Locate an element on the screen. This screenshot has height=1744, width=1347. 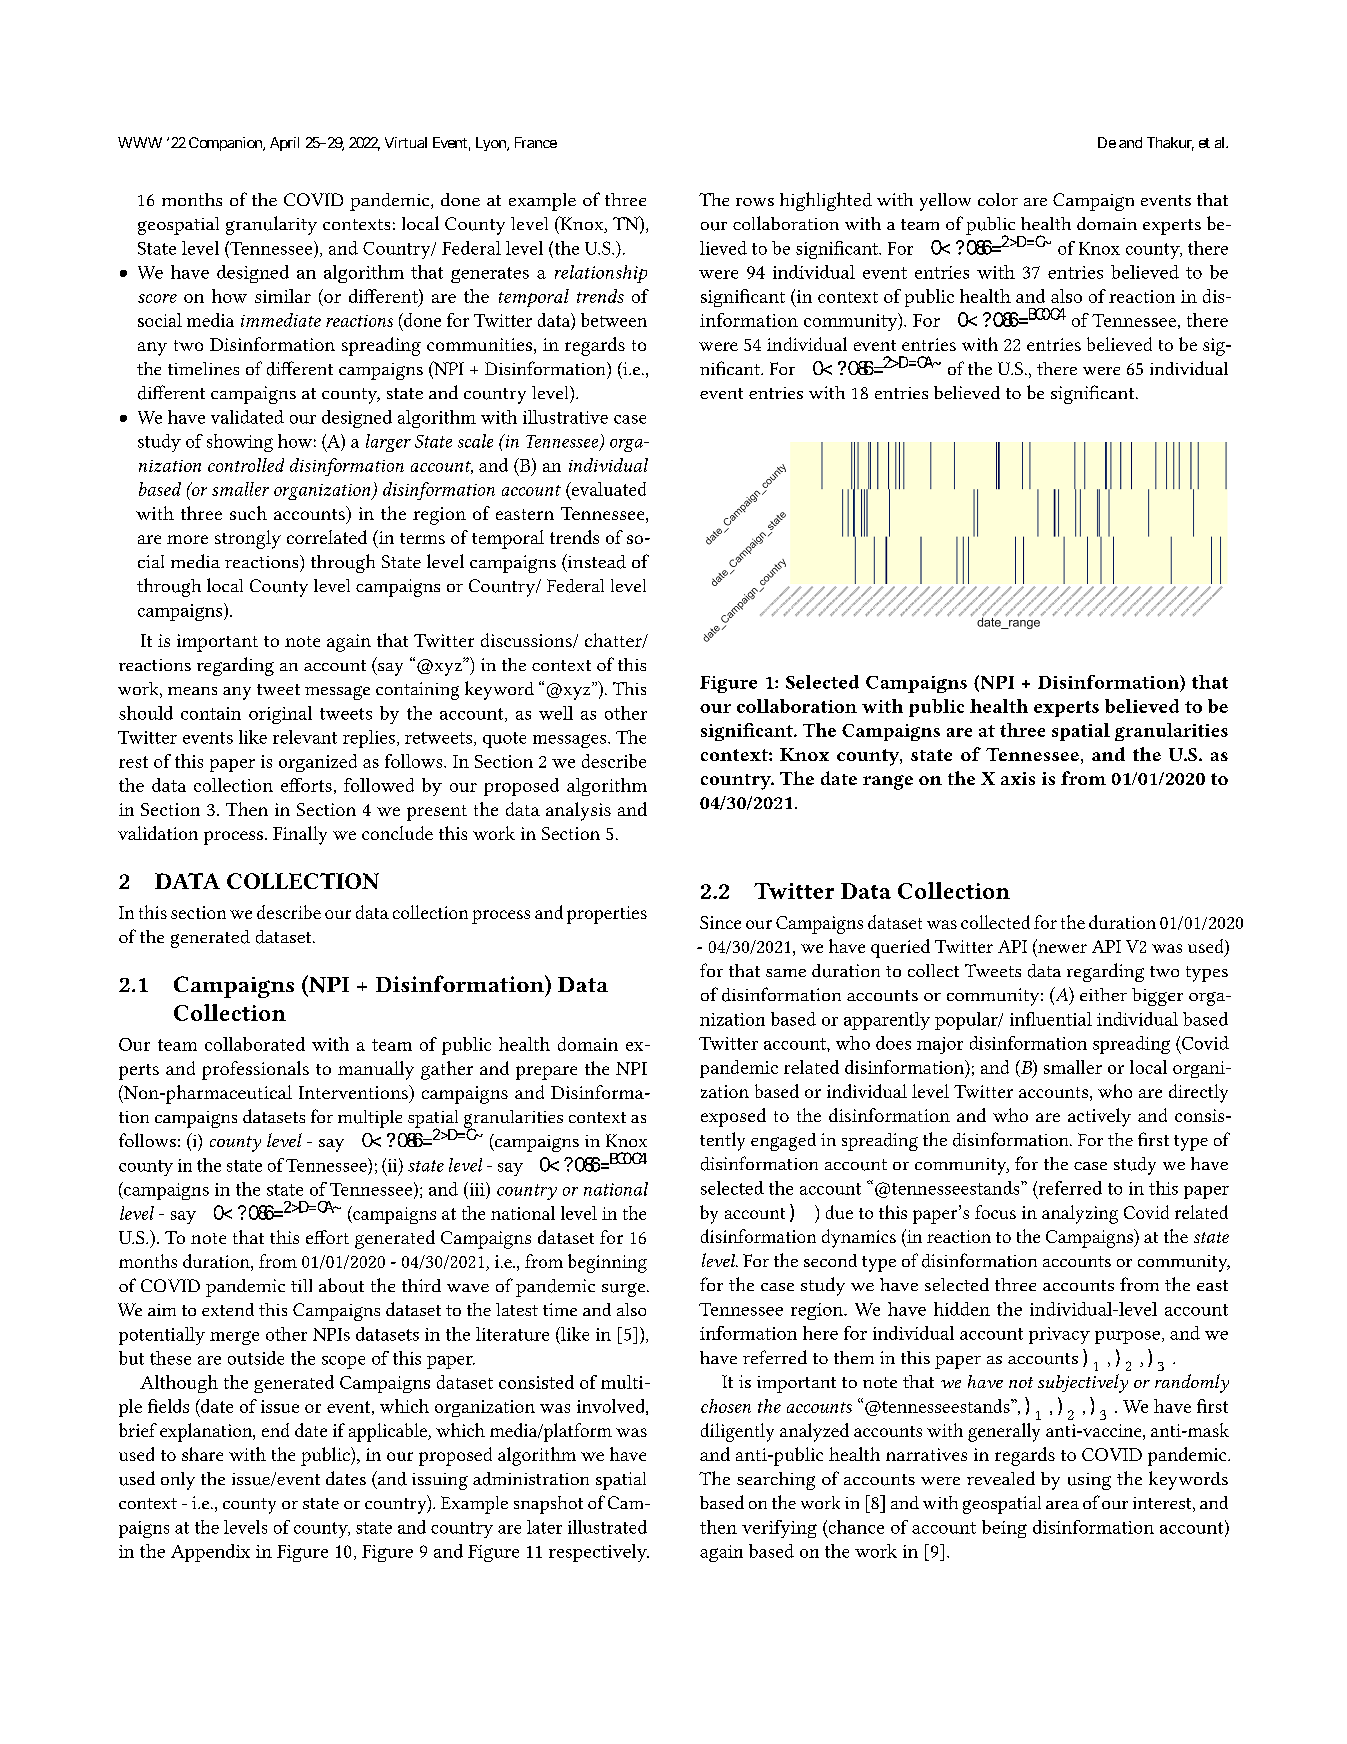
analyzing is located at coordinates (1080, 1214).
